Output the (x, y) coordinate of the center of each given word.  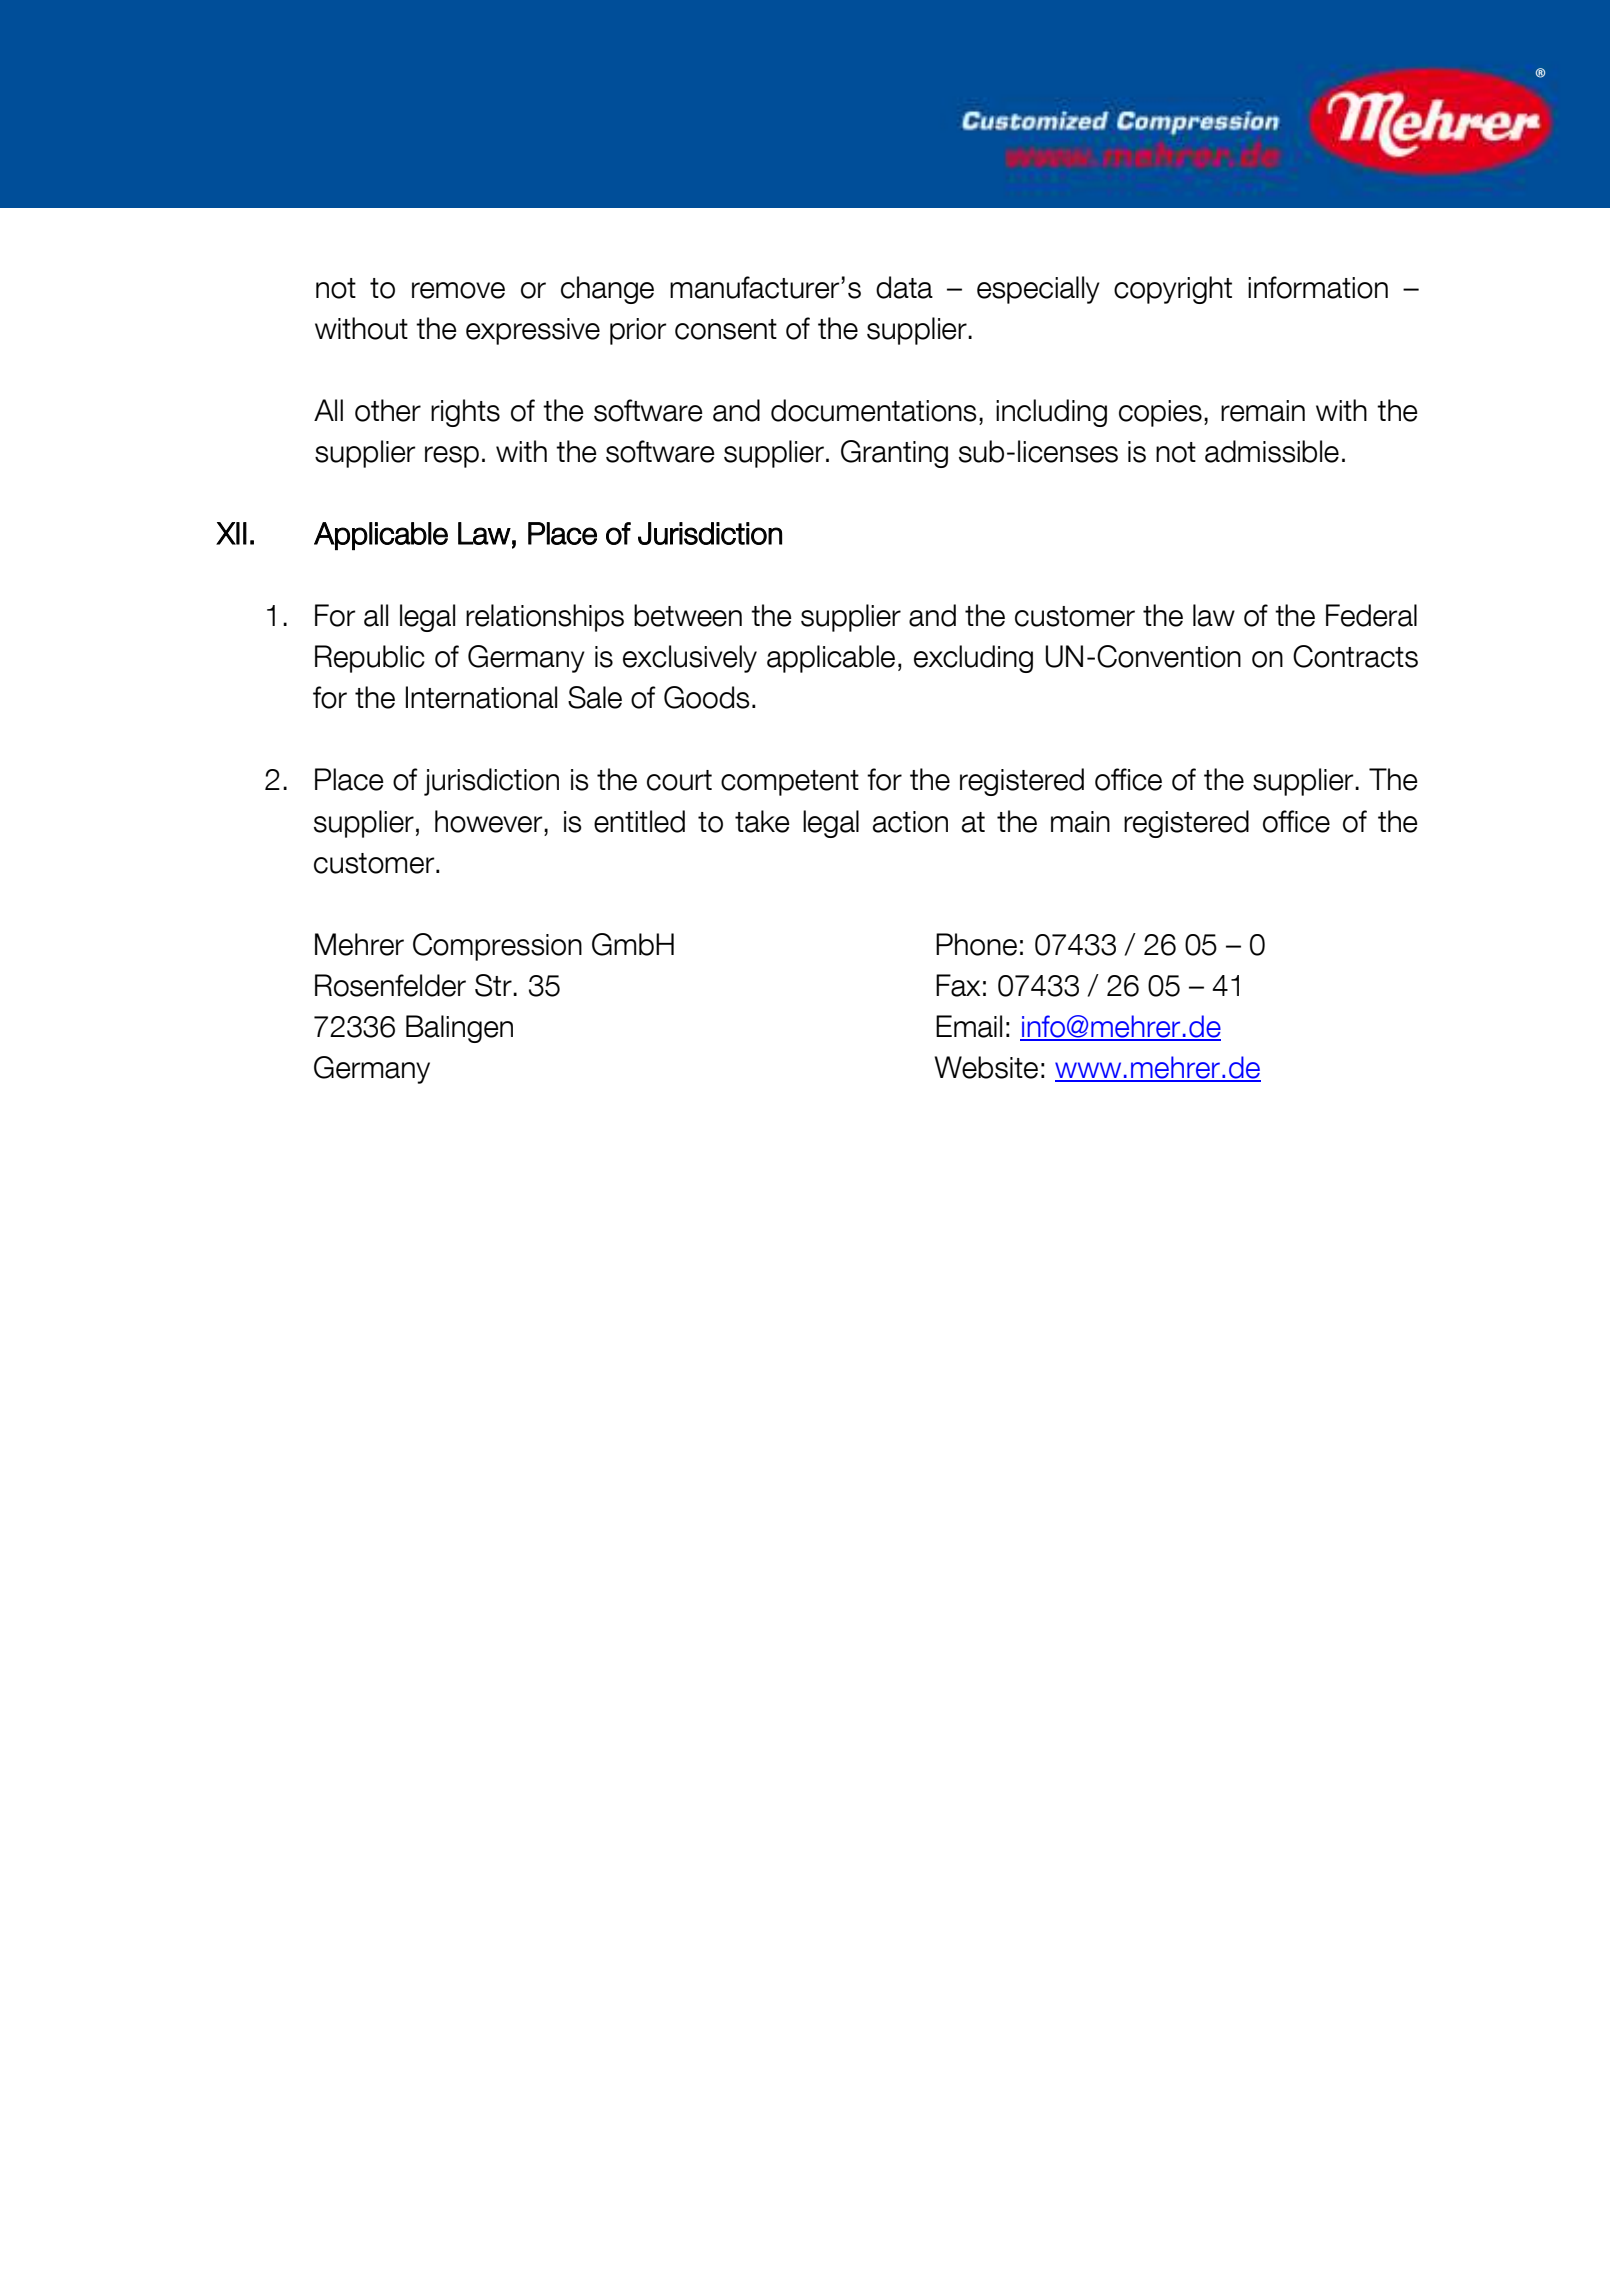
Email (969, 1026)
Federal (1371, 615)
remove (458, 290)
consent (726, 329)
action (910, 822)
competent (790, 783)
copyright (1173, 290)
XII (231, 533)
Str (494, 985)
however (490, 821)
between (688, 615)
